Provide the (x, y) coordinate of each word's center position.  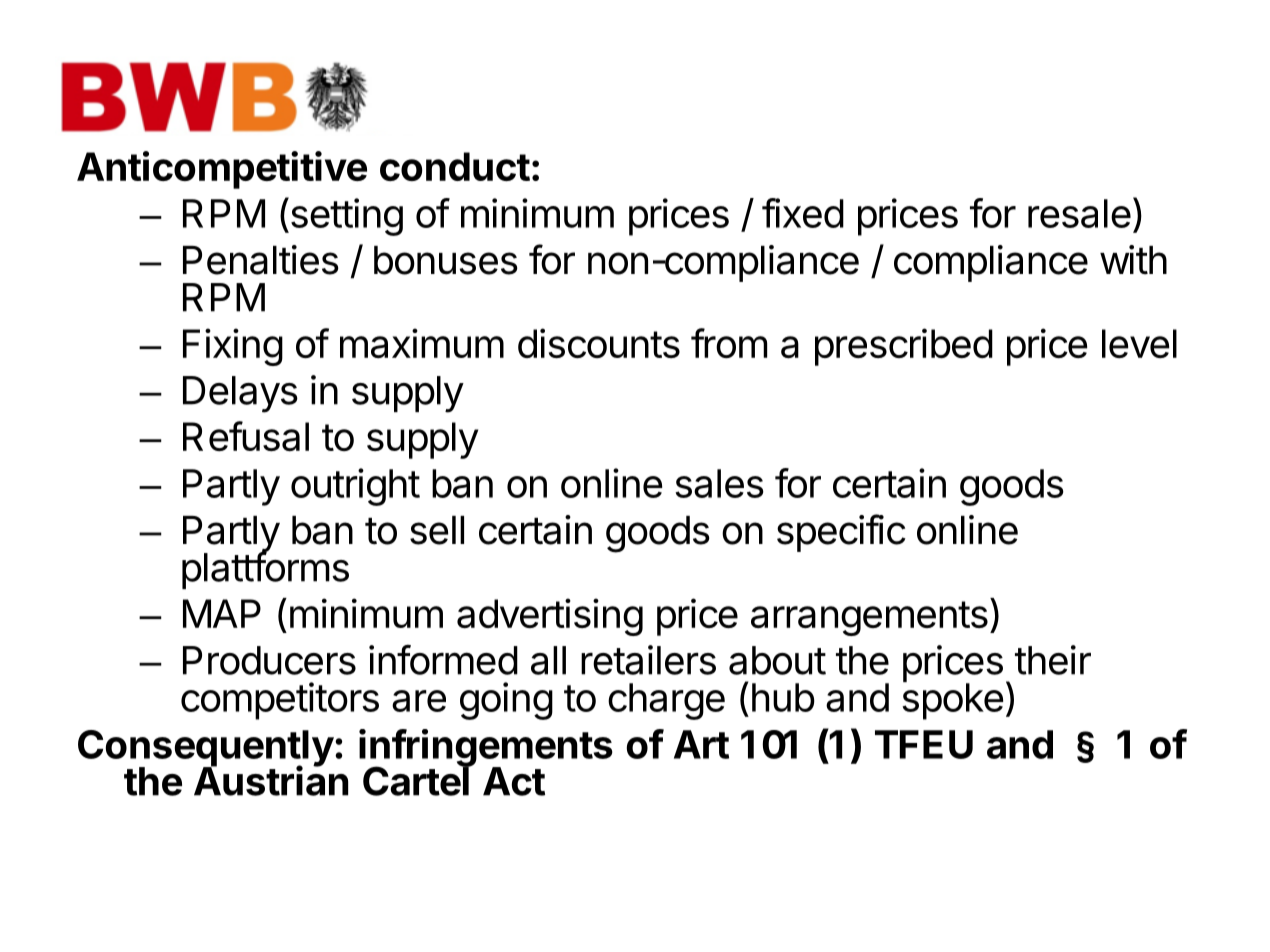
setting (345, 216)
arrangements (869, 618)
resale (1079, 213)
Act (514, 781)
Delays (240, 394)
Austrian (271, 780)
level (1139, 343)
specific (841, 533)
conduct (455, 166)
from (729, 343)
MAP (222, 613)
